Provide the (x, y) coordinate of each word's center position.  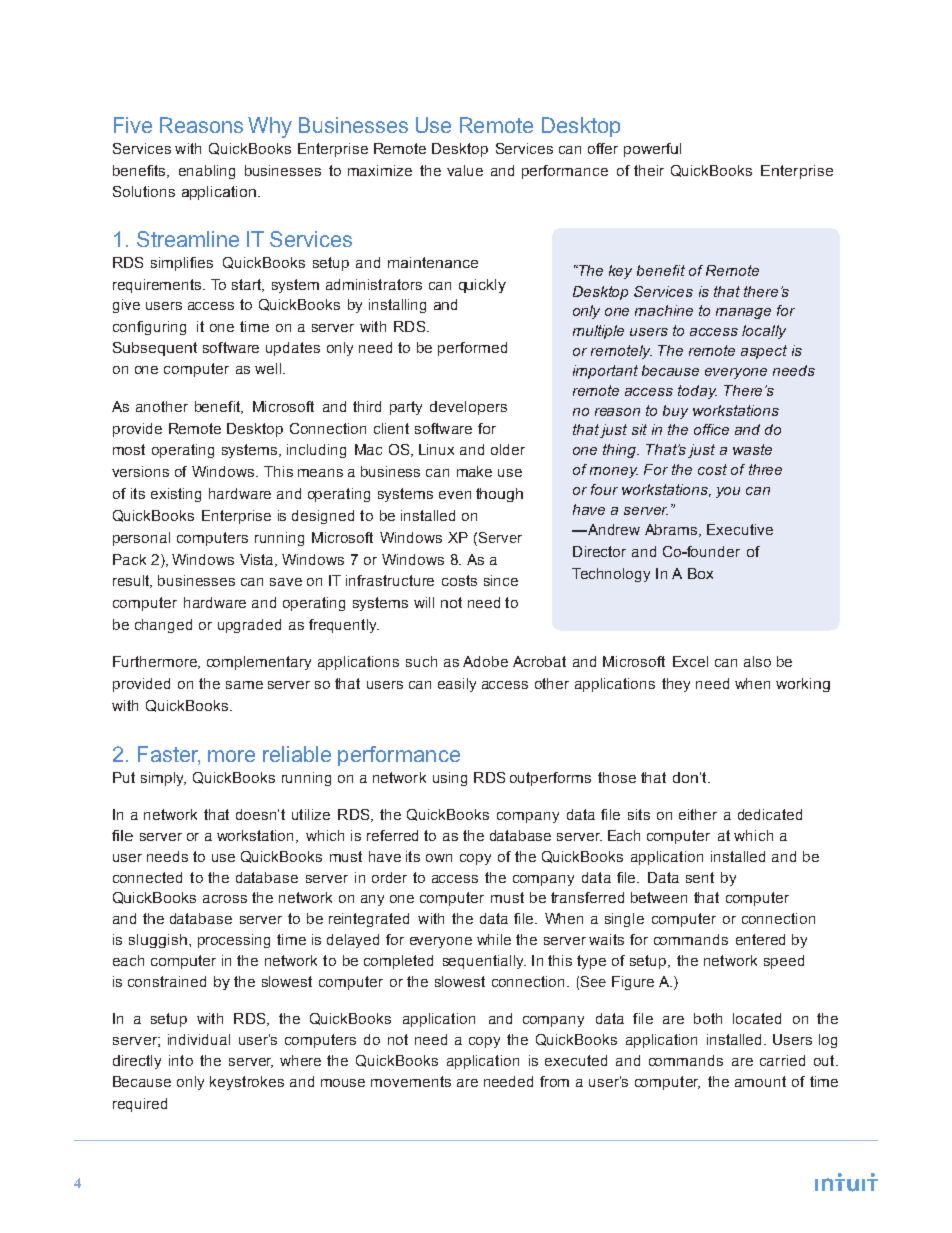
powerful (652, 150)
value (465, 170)
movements (411, 1081)
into (181, 1060)
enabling (207, 172)
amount (760, 1081)
